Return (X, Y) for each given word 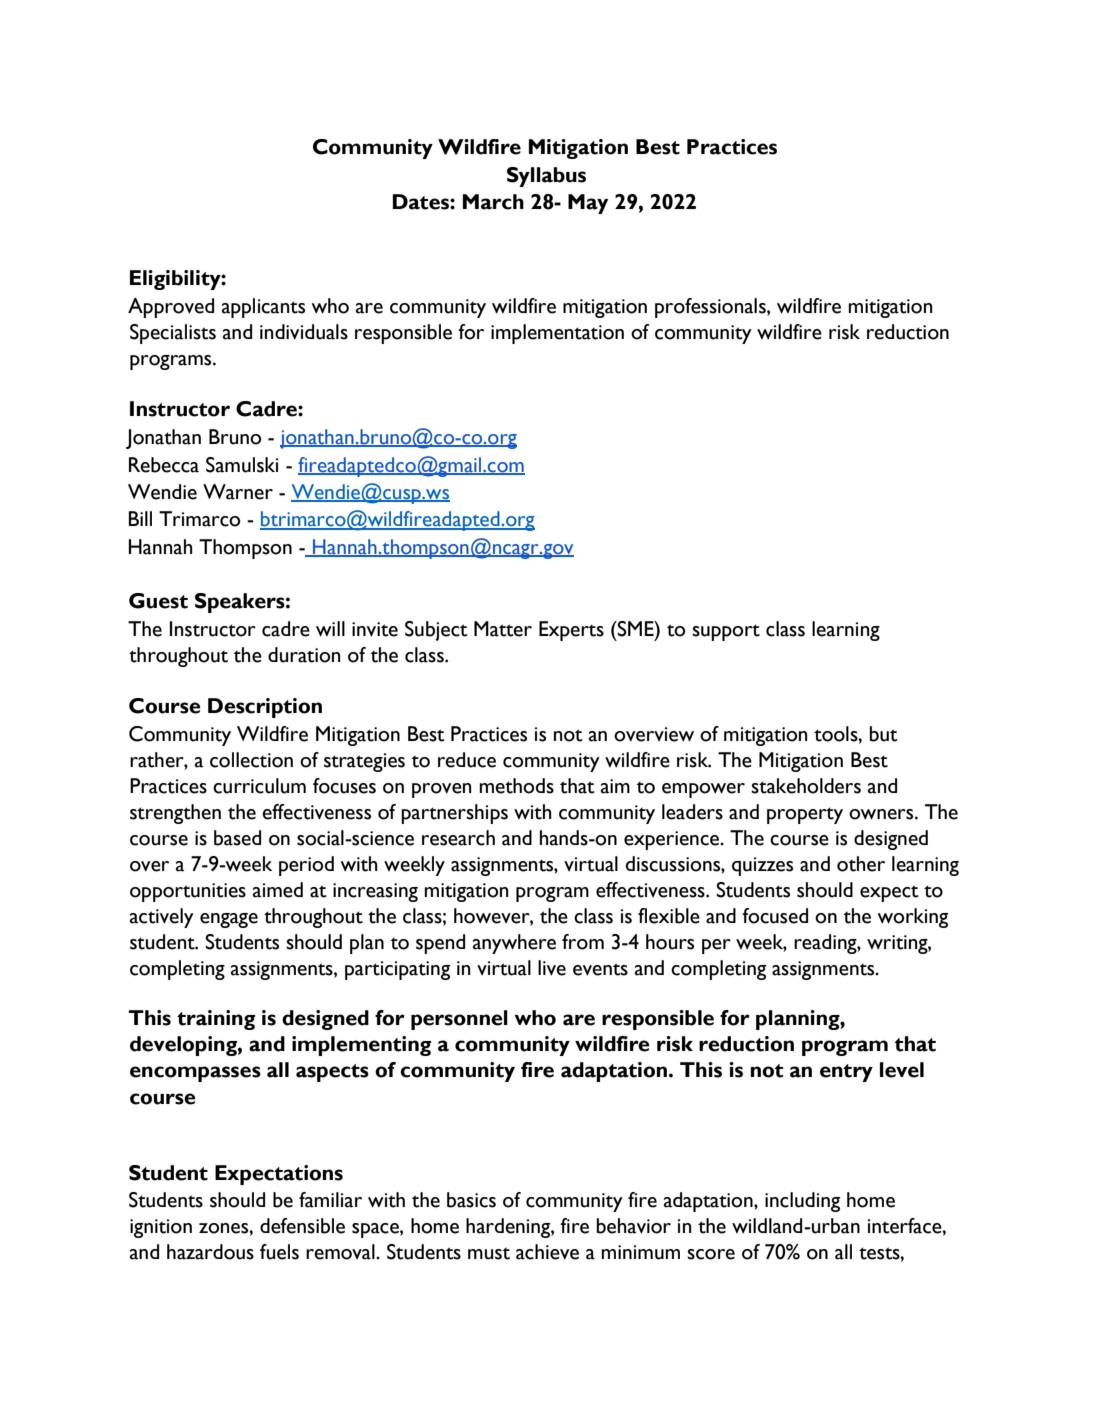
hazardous (210, 1252)
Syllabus (546, 177)
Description (265, 708)
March (493, 202)
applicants (263, 308)
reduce (467, 760)
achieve (547, 1252)
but (883, 734)
